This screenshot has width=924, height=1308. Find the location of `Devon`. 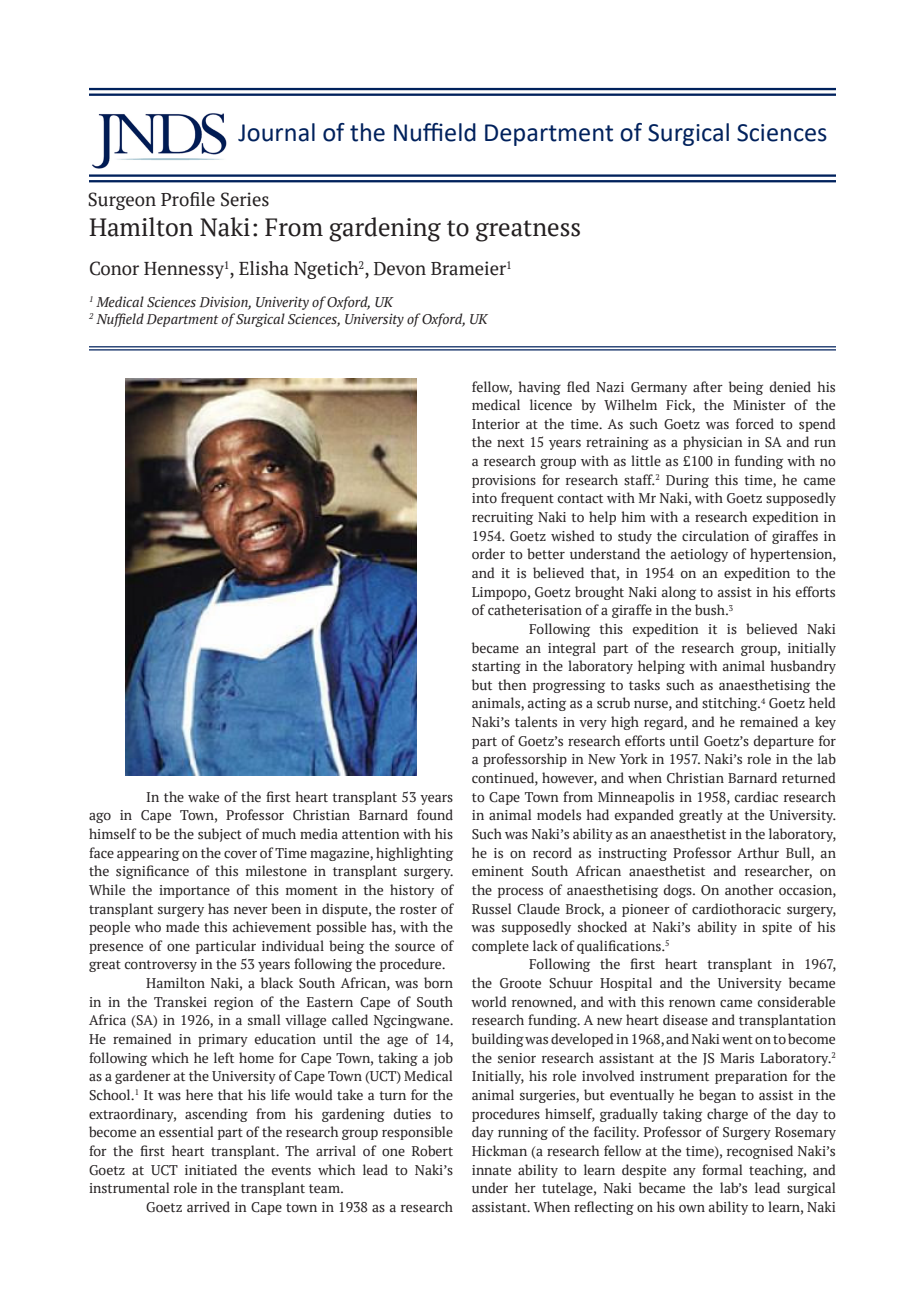

Devon is located at coordinates (400, 269).
